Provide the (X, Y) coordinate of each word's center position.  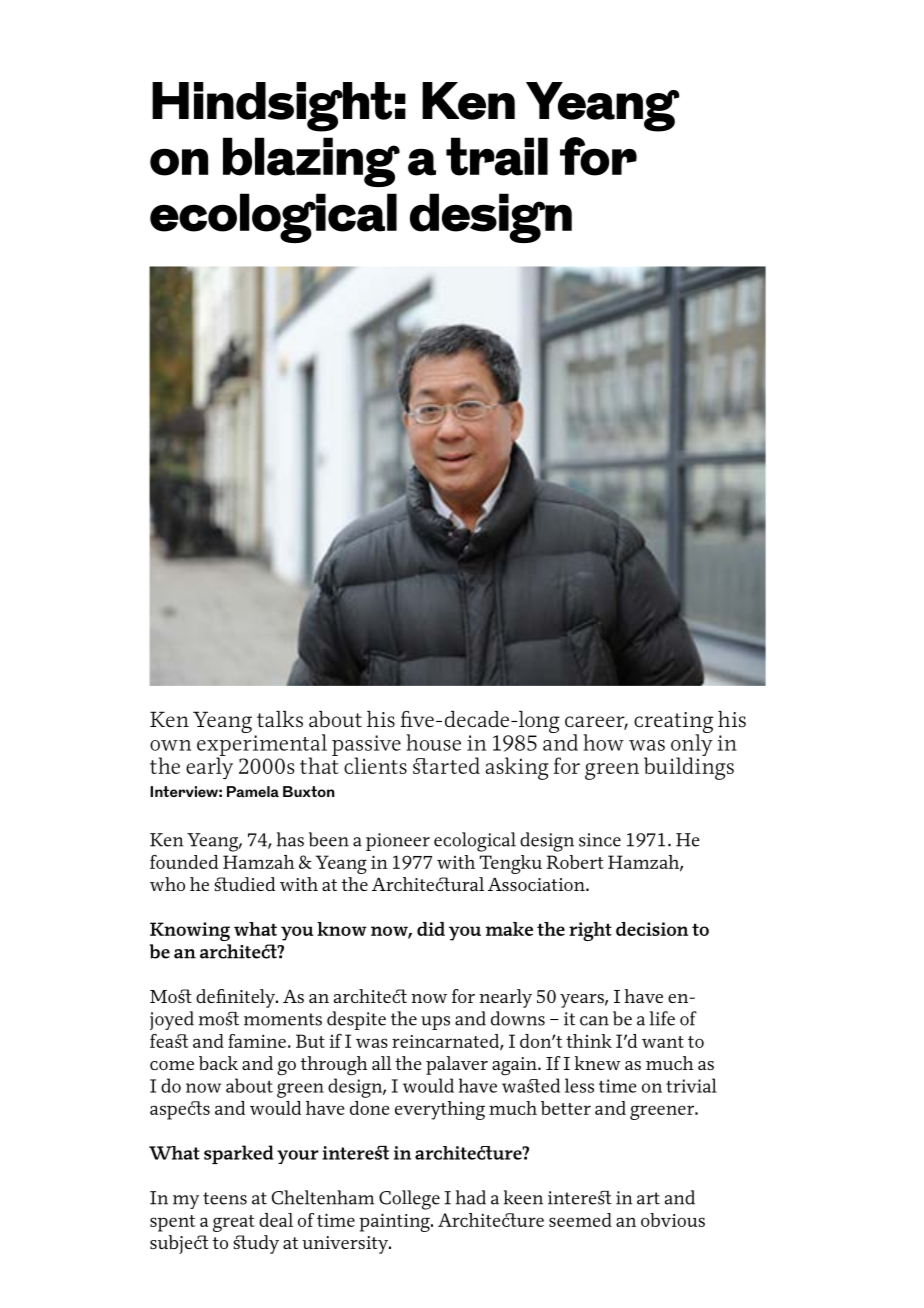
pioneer (398, 842)
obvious (673, 1220)
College (409, 1200)
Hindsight (272, 107)
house (433, 742)
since (600, 840)
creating (673, 724)
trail (497, 156)
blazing (311, 162)
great (234, 1223)
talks (280, 719)
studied (244, 884)
